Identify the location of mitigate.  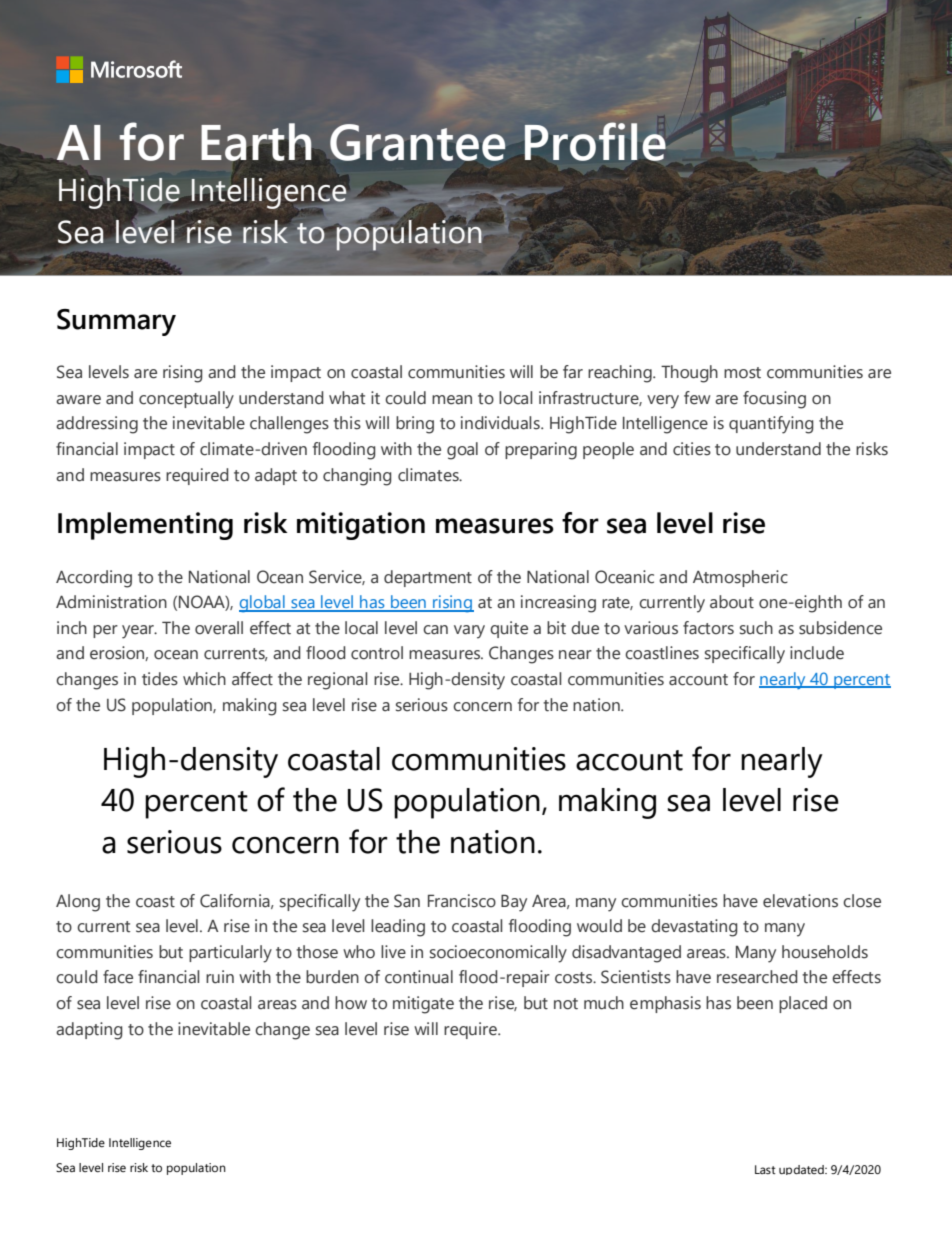
(423, 1005).
